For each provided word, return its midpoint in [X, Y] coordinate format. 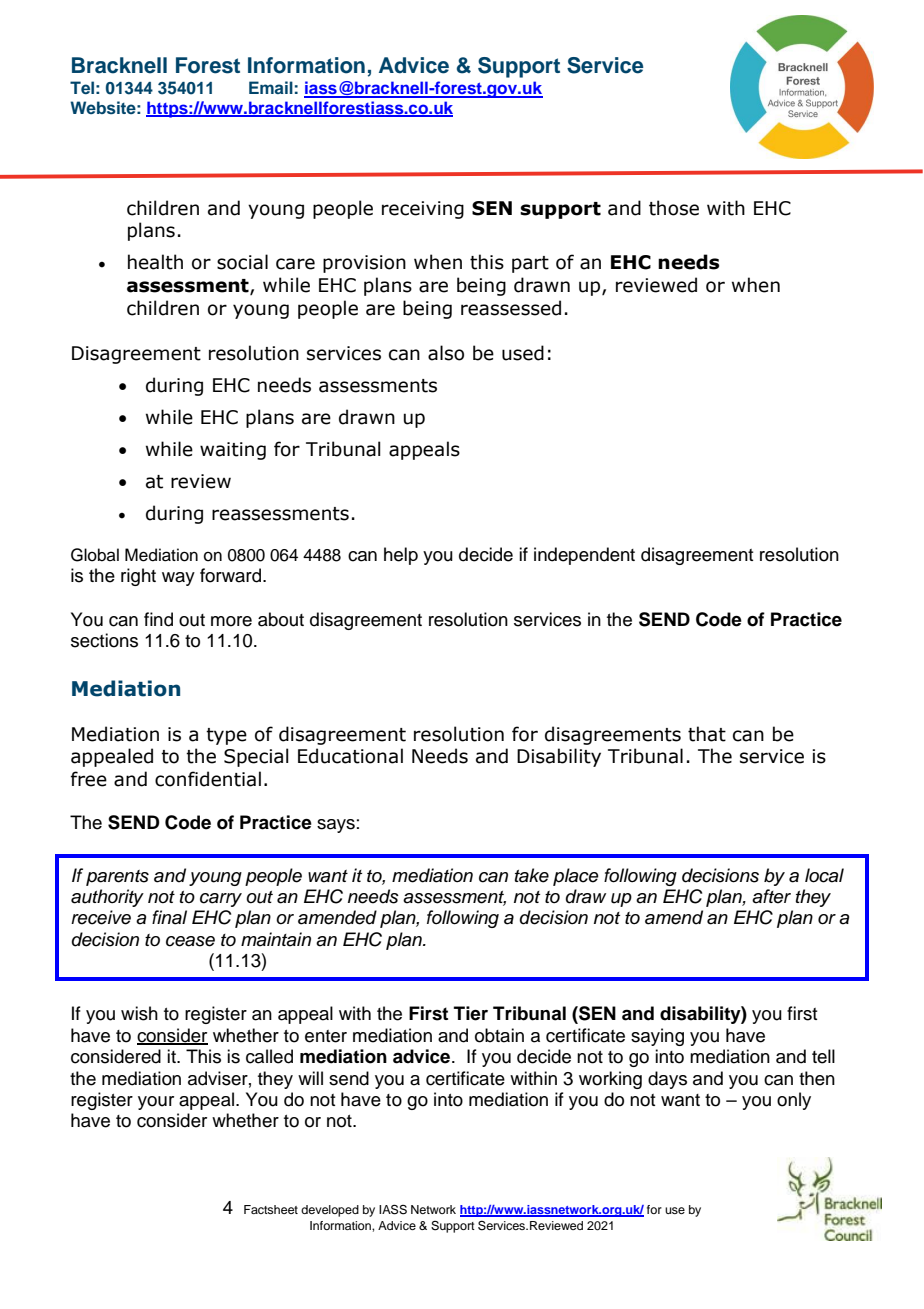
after [771, 896]
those [674, 208]
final [169, 917]
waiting [233, 451]
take [532, 875]
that [707, 734]
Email [271, 87]
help [401, 556]
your [156, 1103]
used [523, 353]
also [446, 353]
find [158, 619]
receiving [423, 210]
